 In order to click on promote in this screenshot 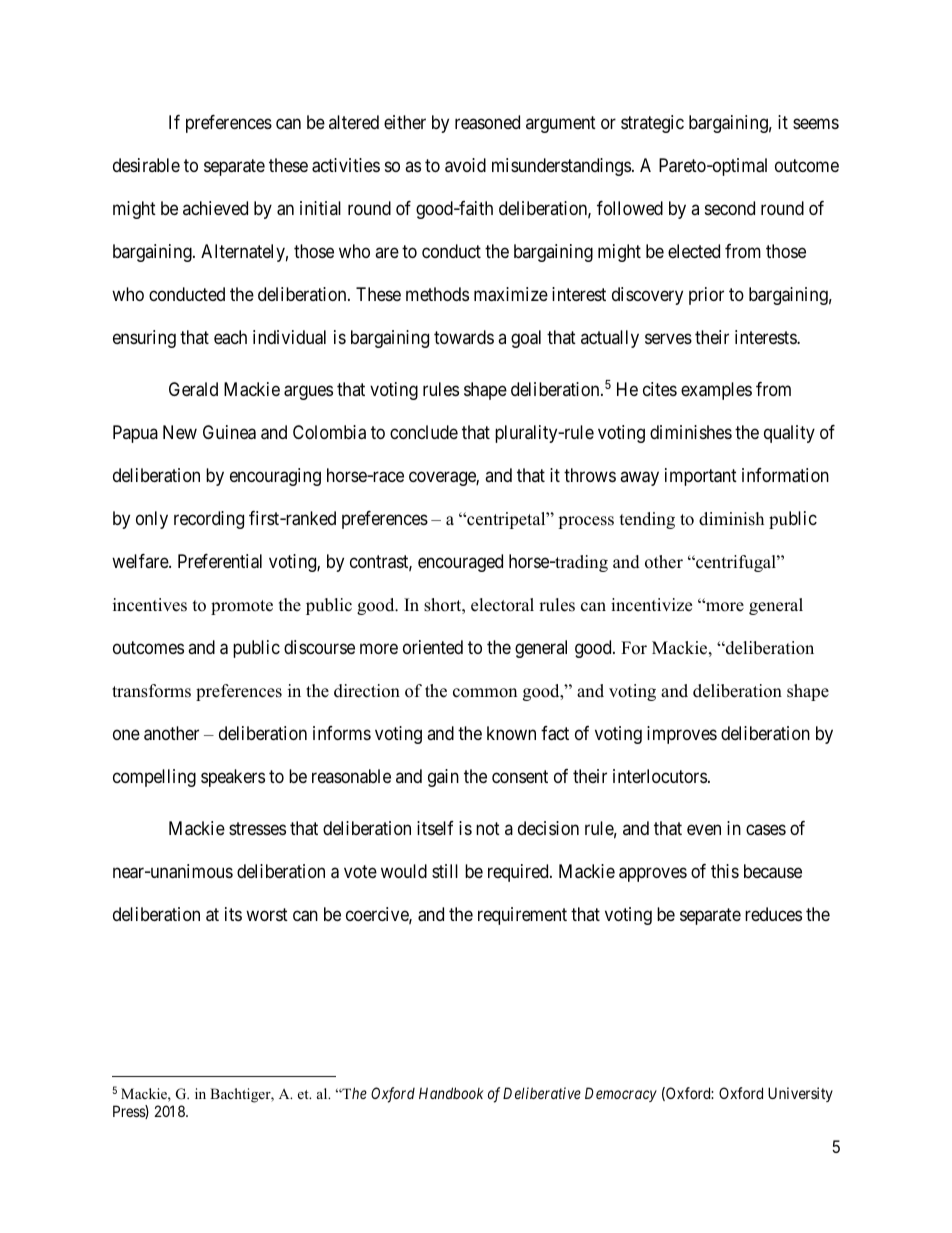, I will do `click(242, 607)`.
